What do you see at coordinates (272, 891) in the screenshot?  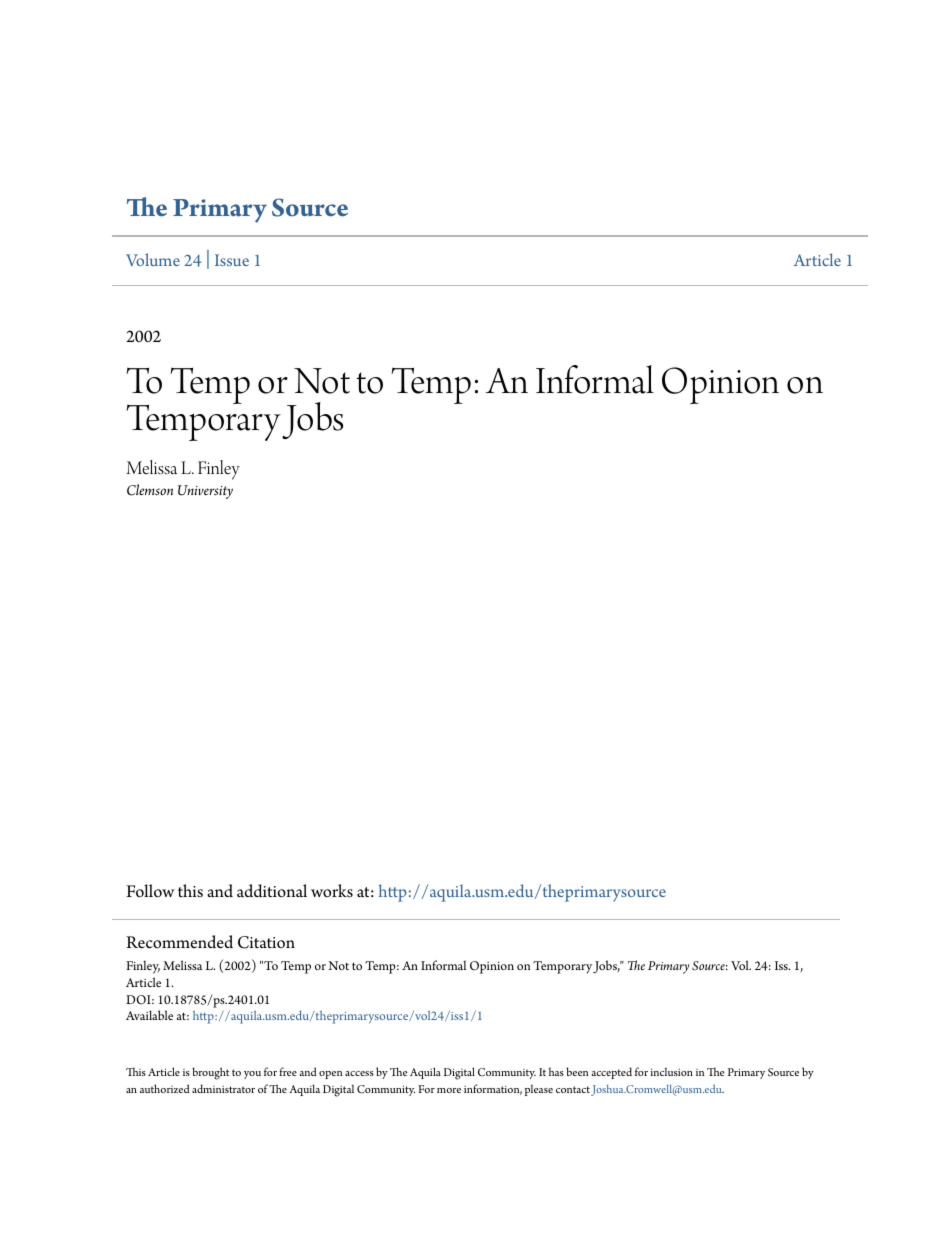 I see `additional` at bounding box center [272, 891].
